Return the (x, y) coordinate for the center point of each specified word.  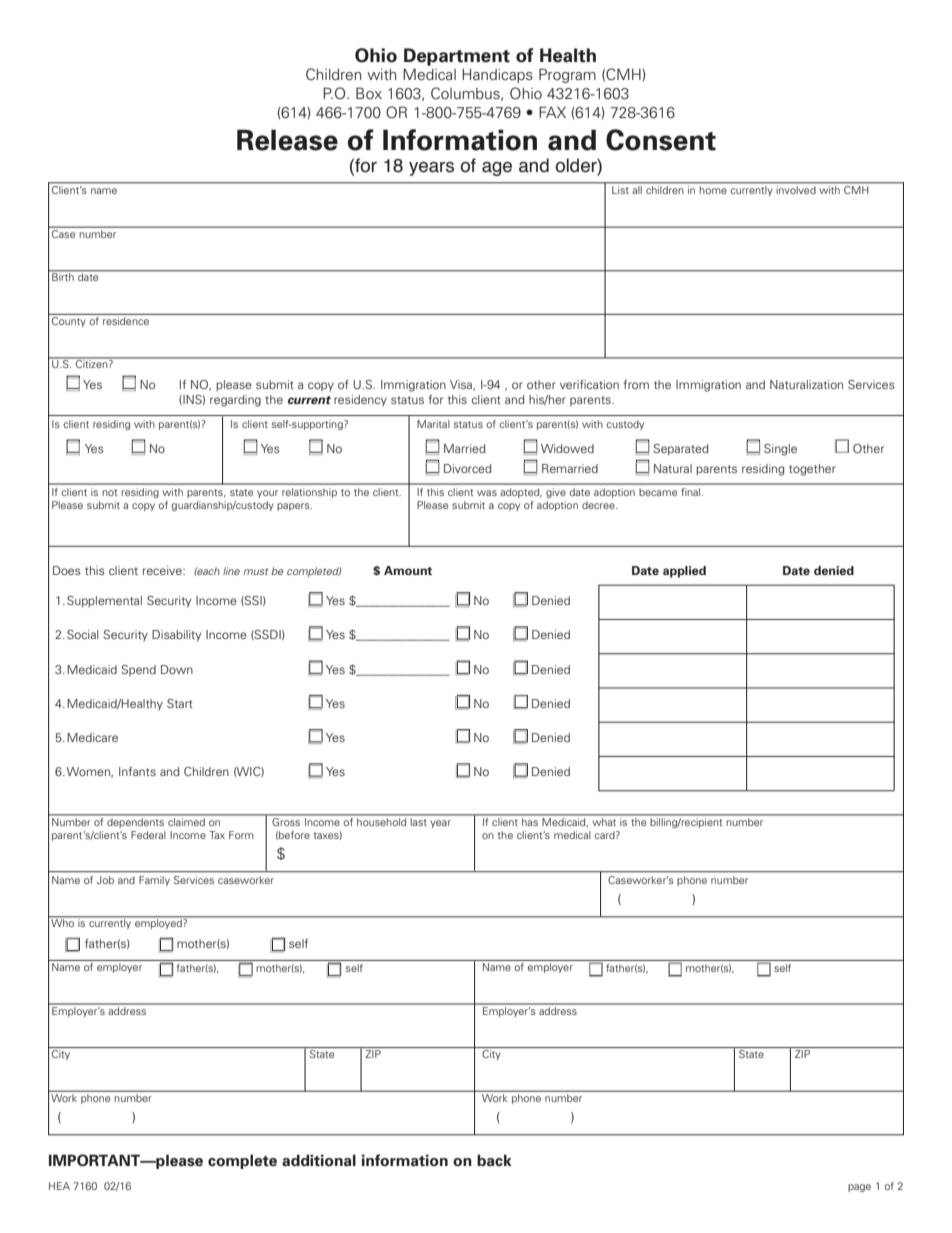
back (494, 1160)
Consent (661, 140)
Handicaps (497, 76)
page (859, 1188)
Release (287, 140)
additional (319, 1160)
